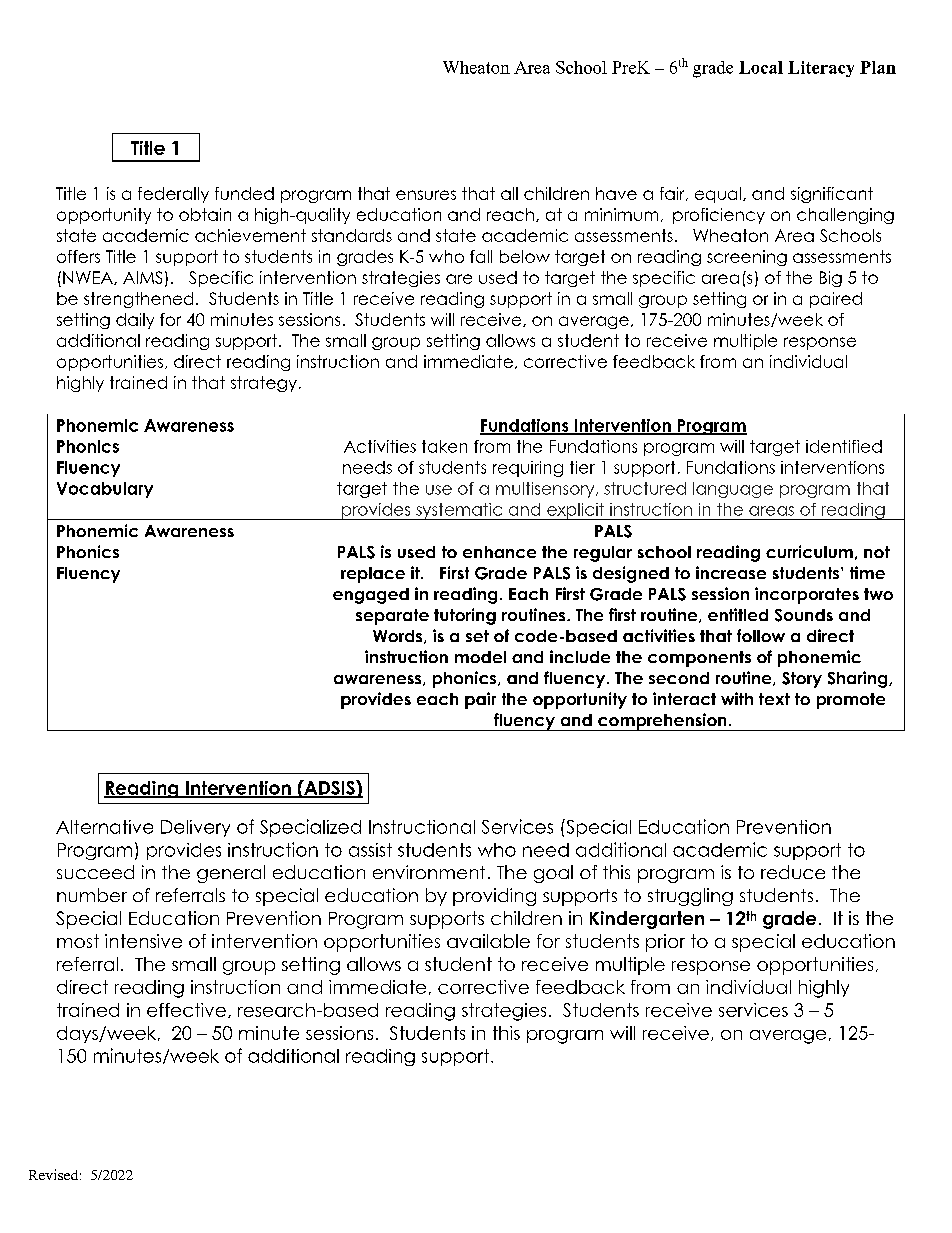 The width and height of the screenshot is (952, 1233). Describe the element at coordinates (264, 384) in the screenshot. I see `strategy` at that location.
